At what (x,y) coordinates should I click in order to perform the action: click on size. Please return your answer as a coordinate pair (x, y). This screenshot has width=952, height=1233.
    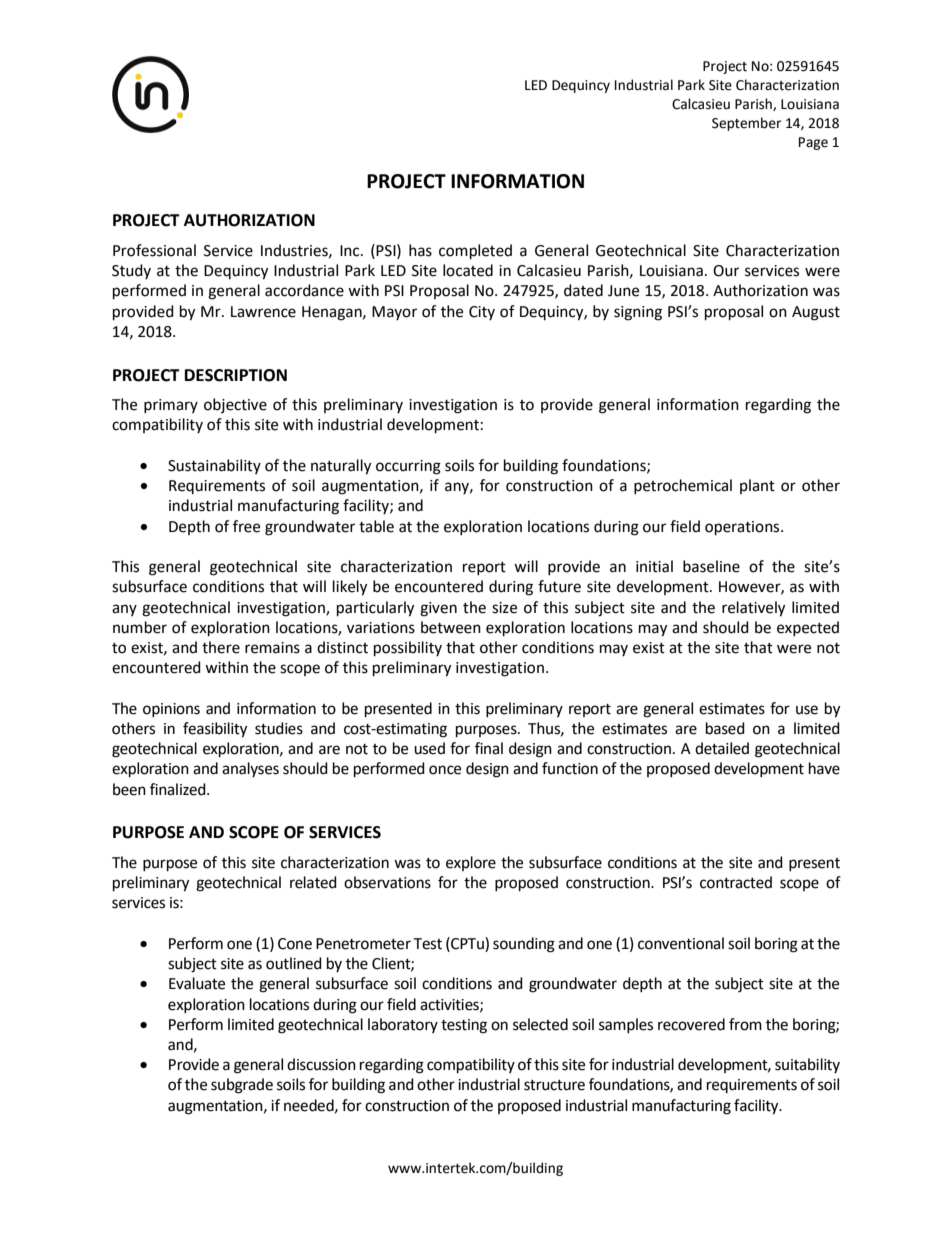
    Looking at the image, I should click on (504, 608).
